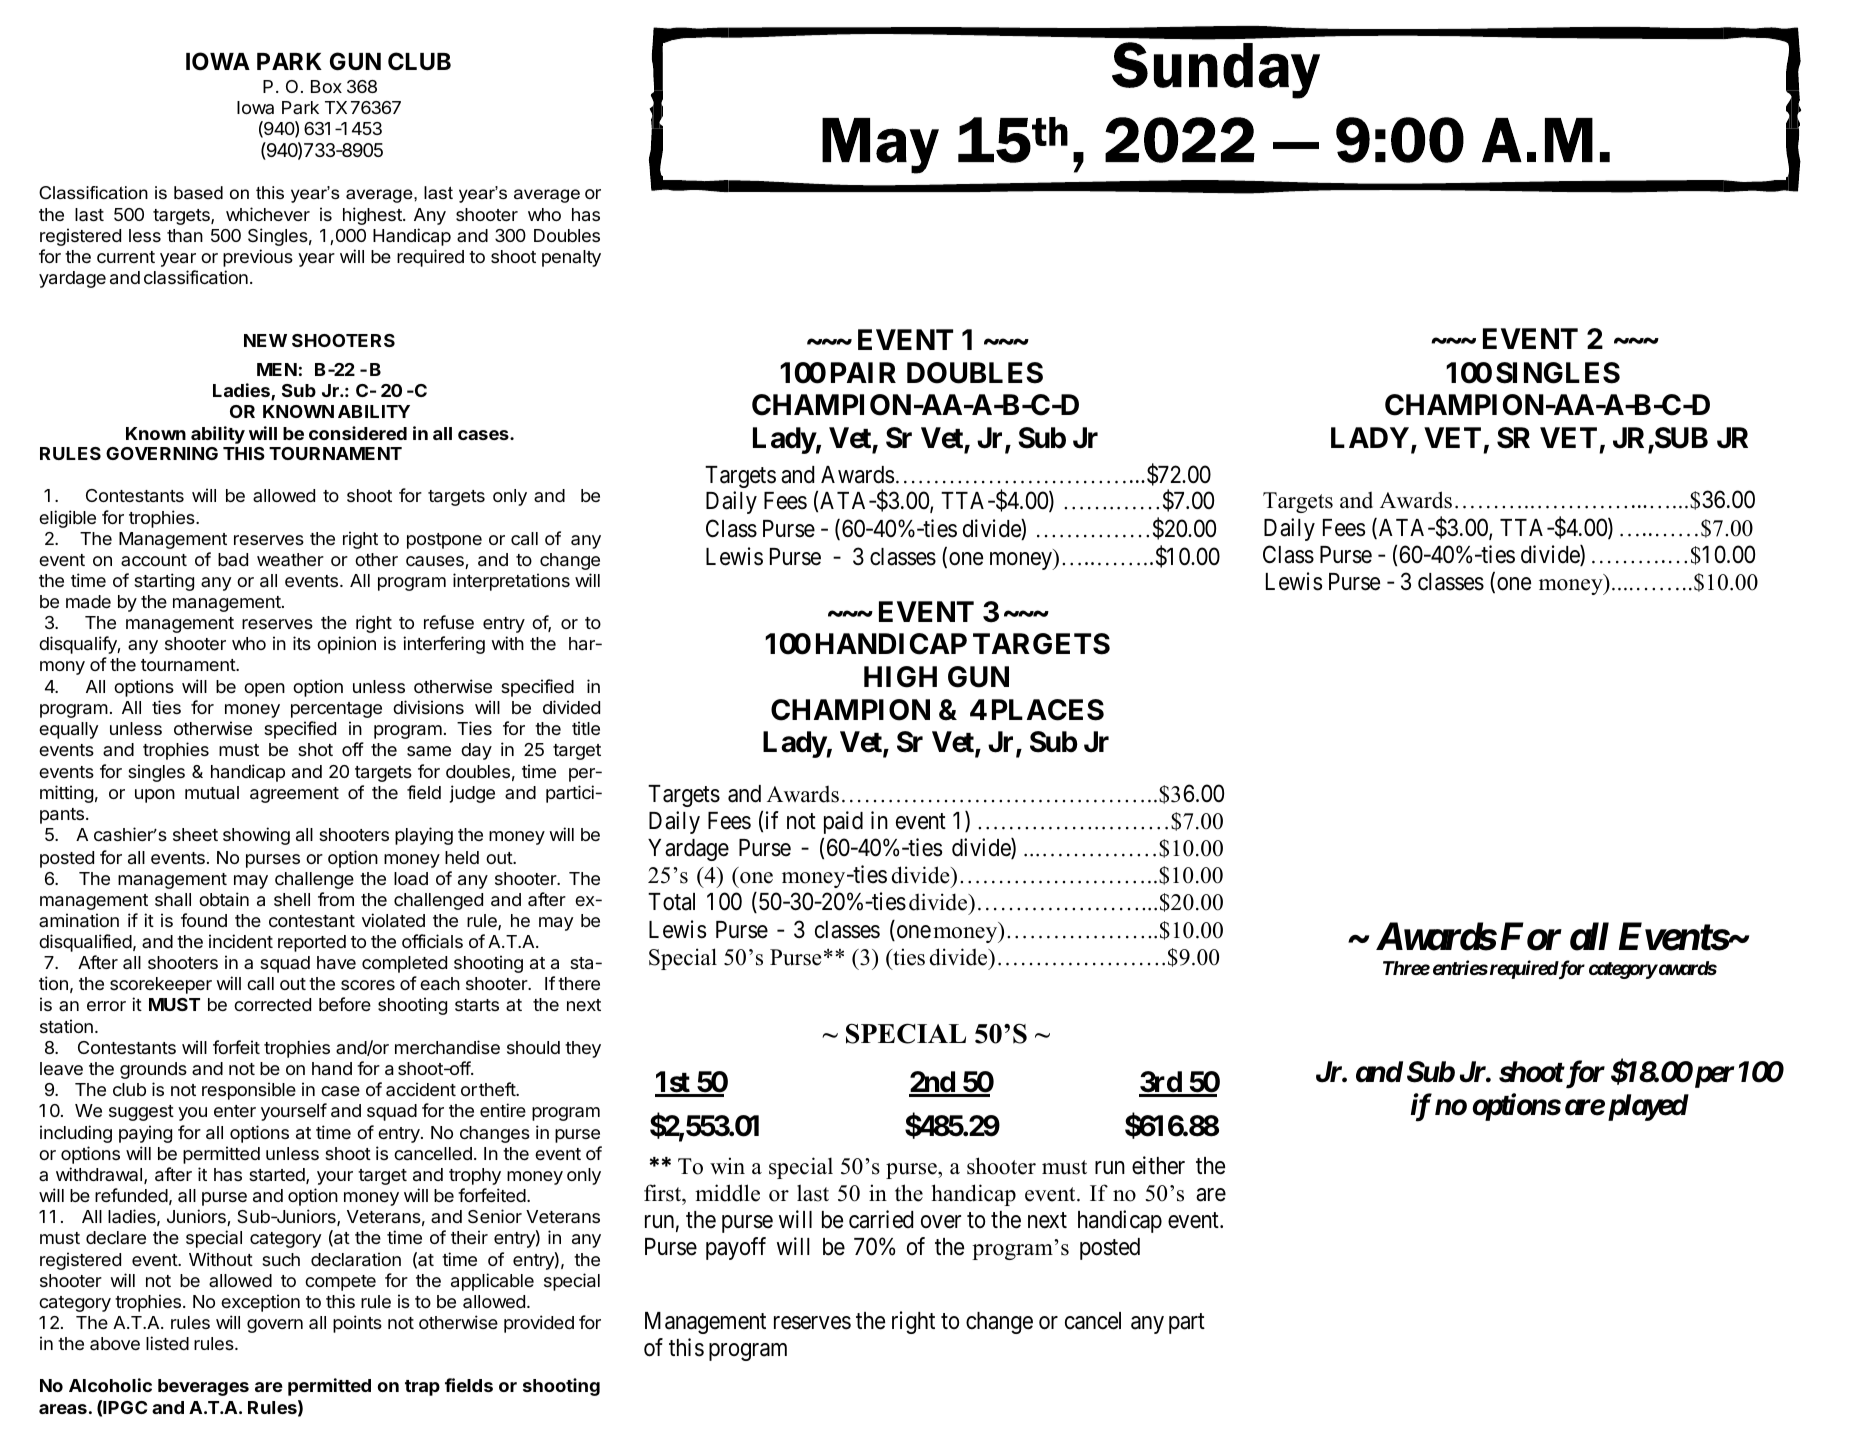 The image size is (1872, 1447). I want to click on mutual, so click(212, 793).
